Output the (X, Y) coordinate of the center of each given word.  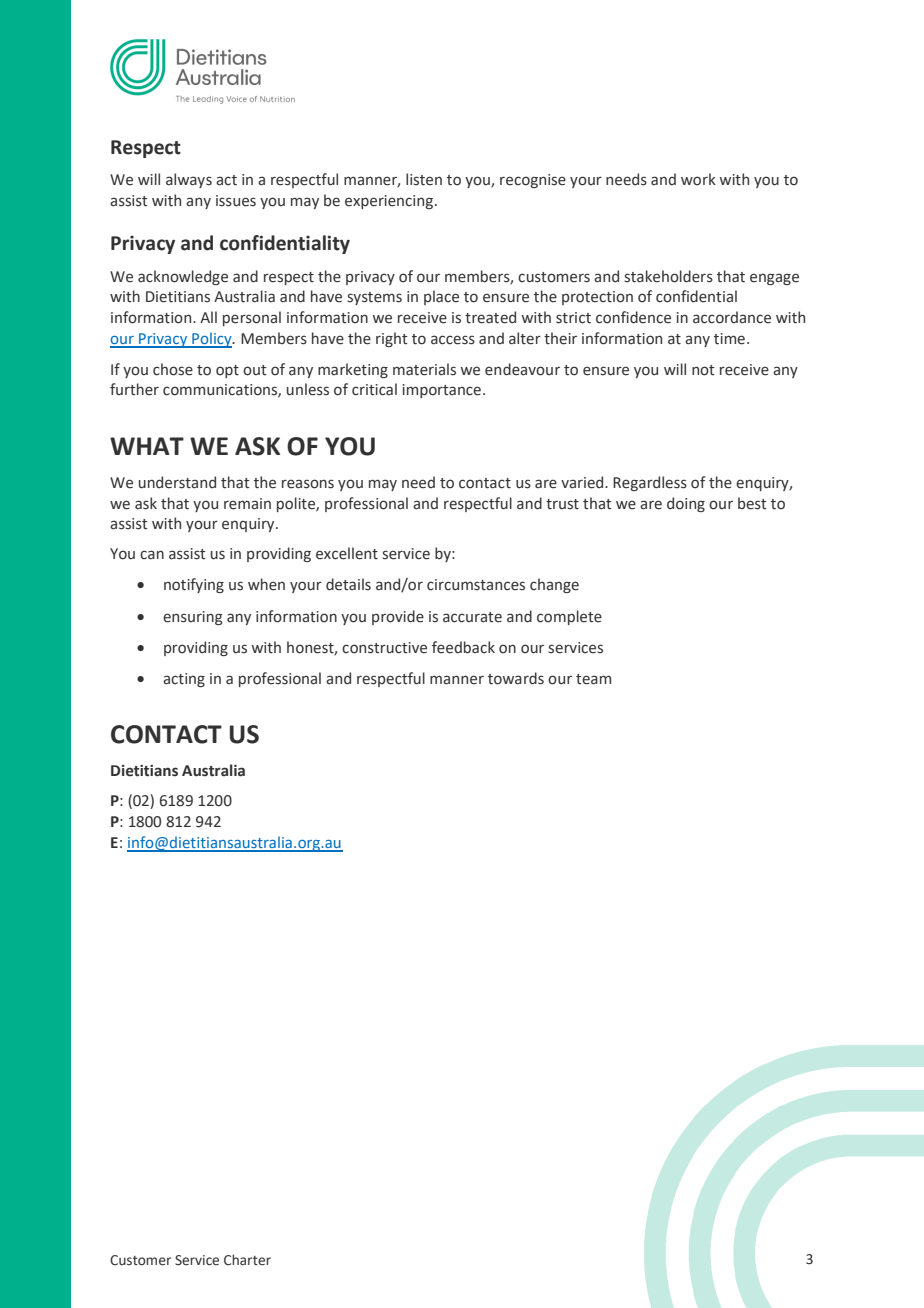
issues (236, 201)
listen (424, 179)
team (593, 679)
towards (516, 678)
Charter (247, 1260)
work (698, 179)
